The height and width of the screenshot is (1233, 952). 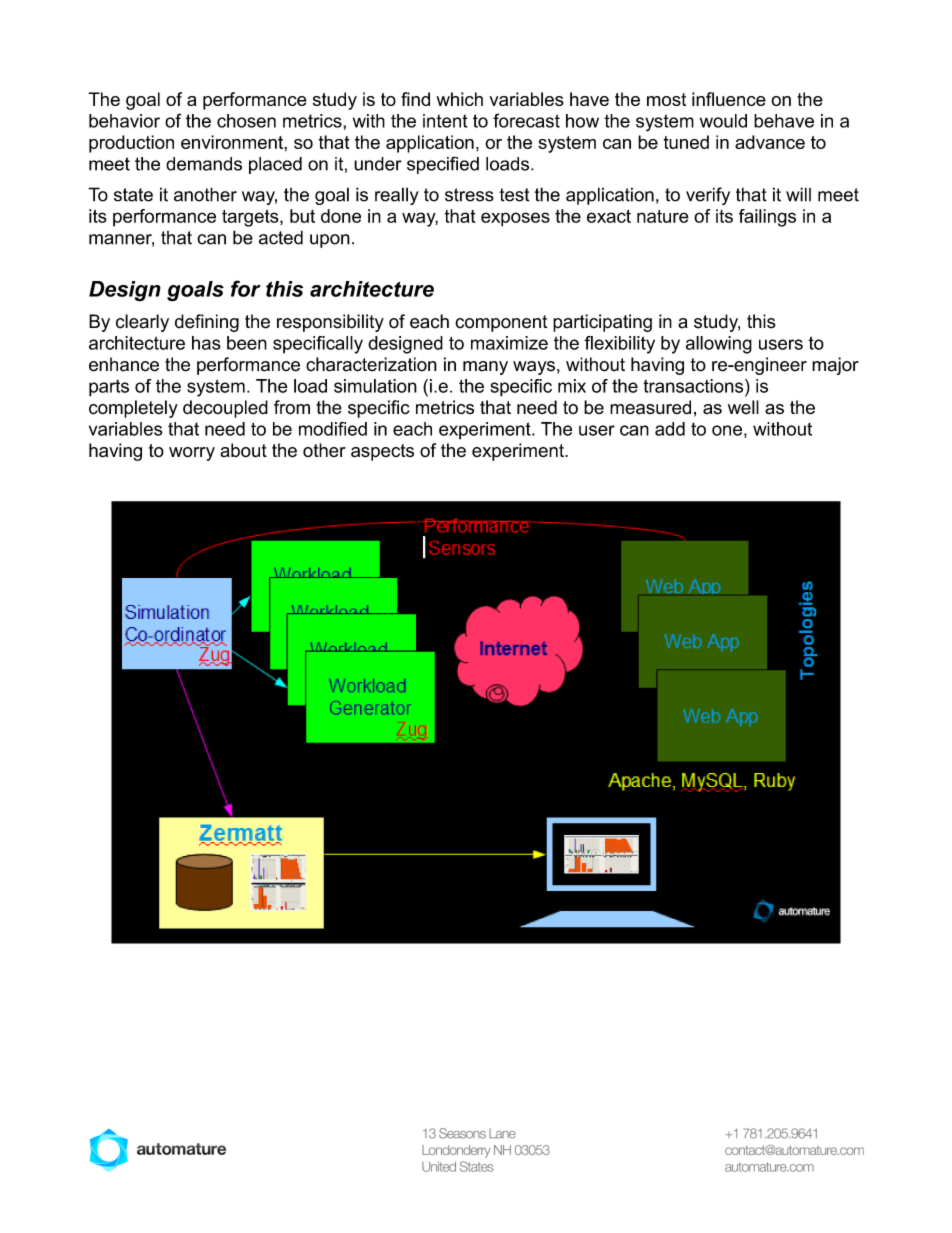 I want to click on influence, so click(x=729, y=99).
